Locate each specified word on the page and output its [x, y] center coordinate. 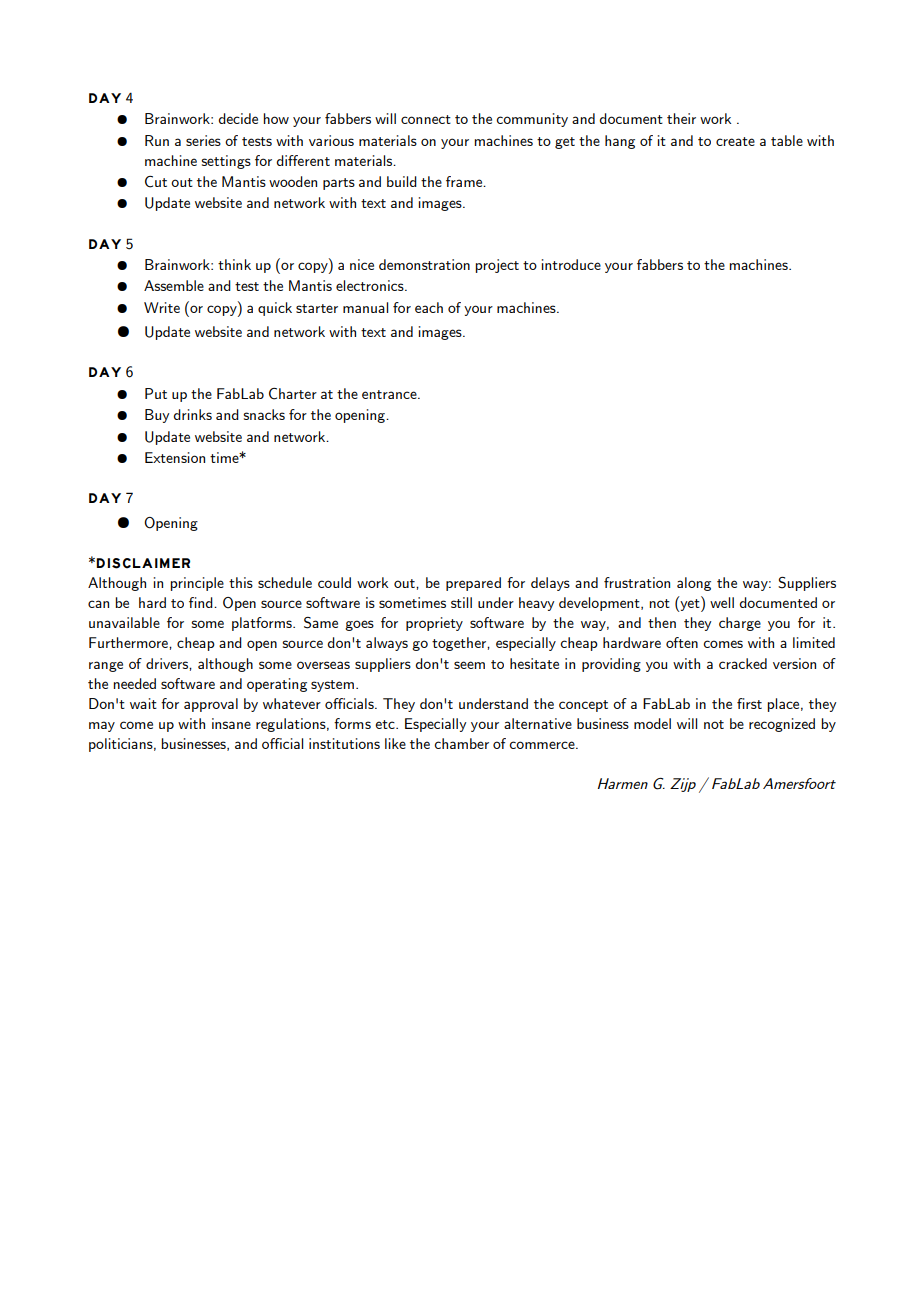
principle [197, 584]
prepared [473, 584]
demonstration [424, 264]
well [722, 602]
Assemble [174, 285]
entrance [390, 394]
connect [426, 119]
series [203, 140]
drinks [192, 414]
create [735, 141]
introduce [571, 264]
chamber [461, 743]
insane [231, 723]
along [694, 584]
